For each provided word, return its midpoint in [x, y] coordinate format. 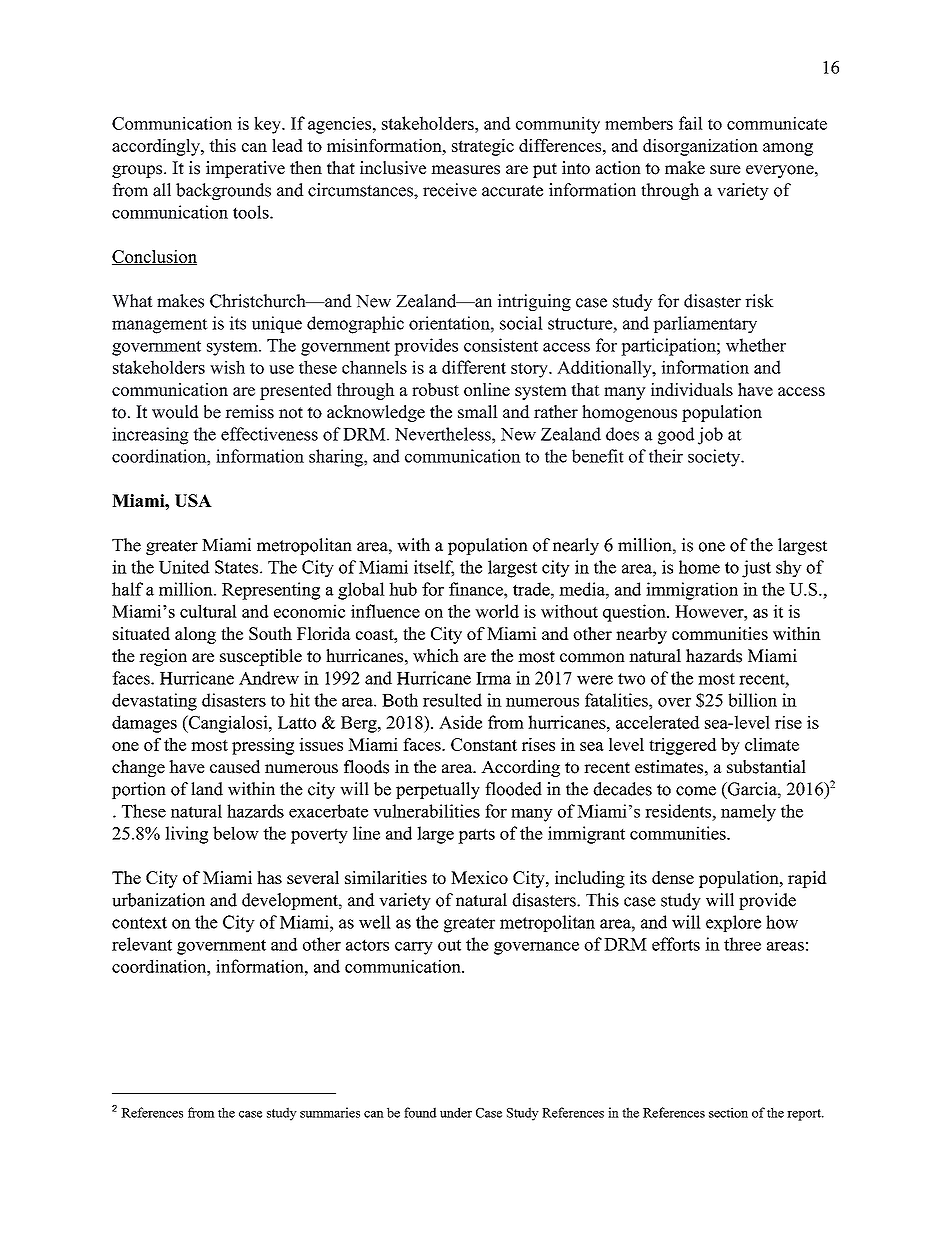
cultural [208, 611]
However [710, 611]
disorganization [700, 147]
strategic [483, 147]
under [456, 1112]
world [497, 611]
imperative [245, 169]
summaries [330, 1112]
